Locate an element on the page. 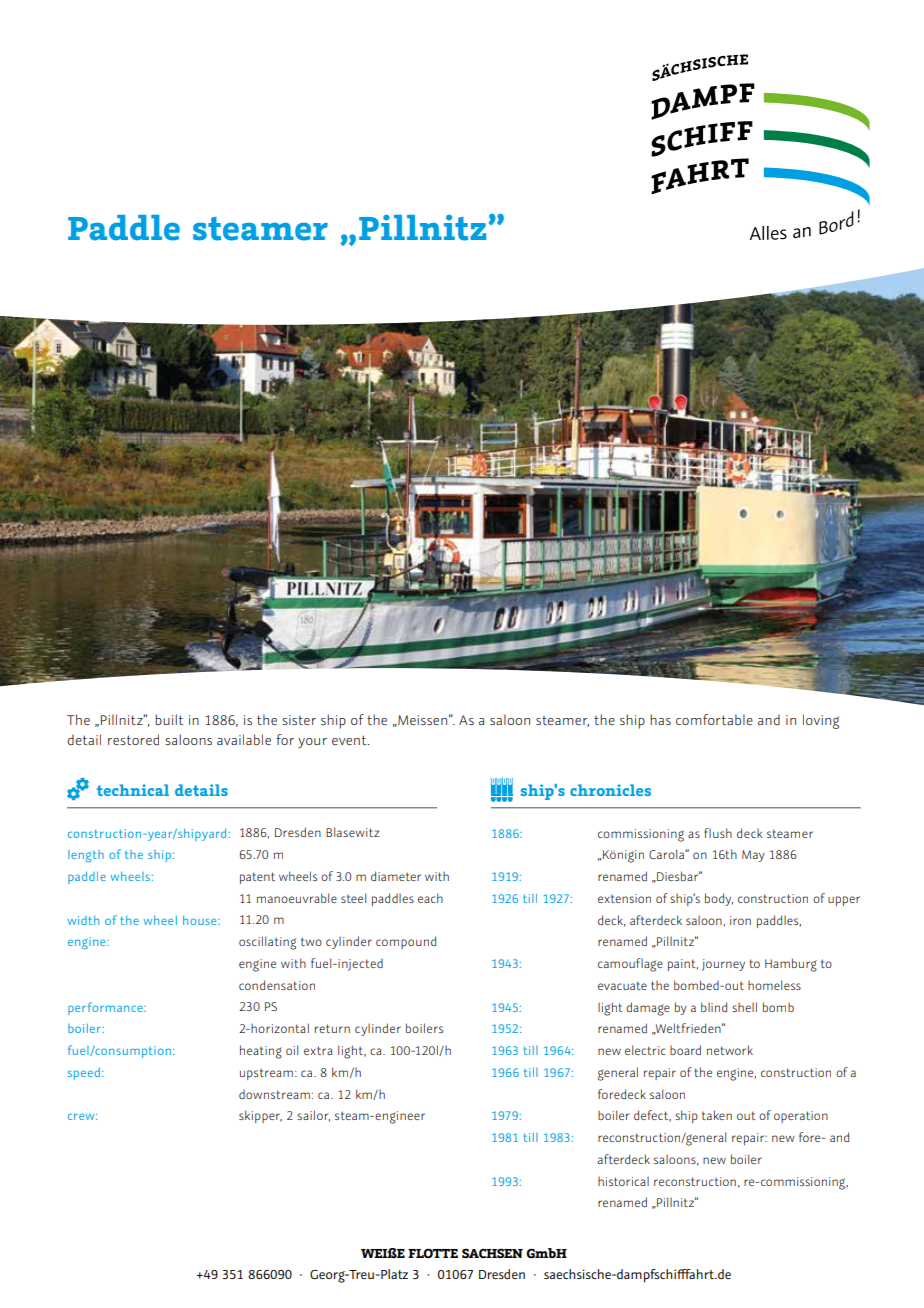  comfortable is located at coordinates (714, 719).
